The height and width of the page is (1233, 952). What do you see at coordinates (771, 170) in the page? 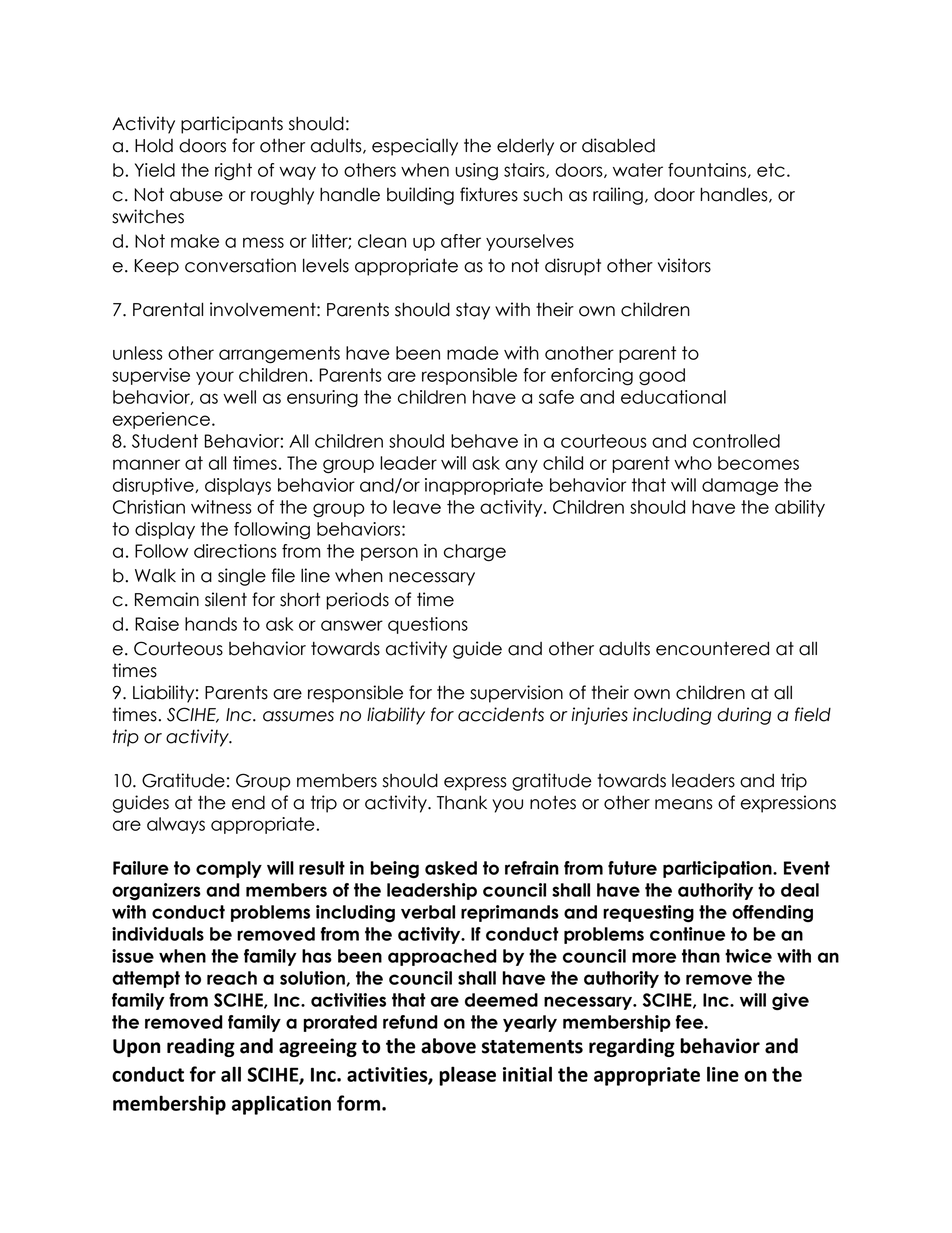
I see `etc` at bounding box center [771, 170].
